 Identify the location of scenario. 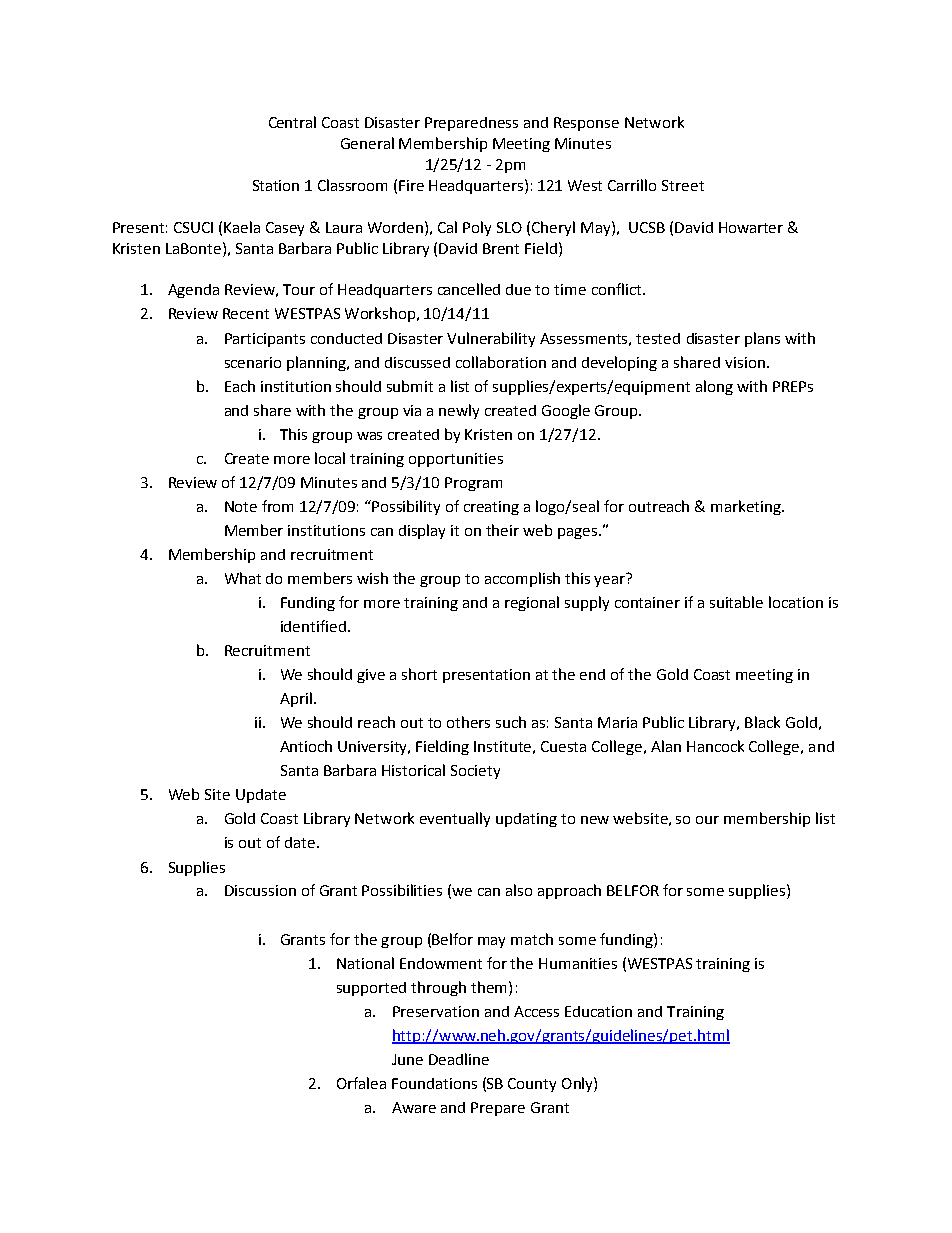
(253, 362).
